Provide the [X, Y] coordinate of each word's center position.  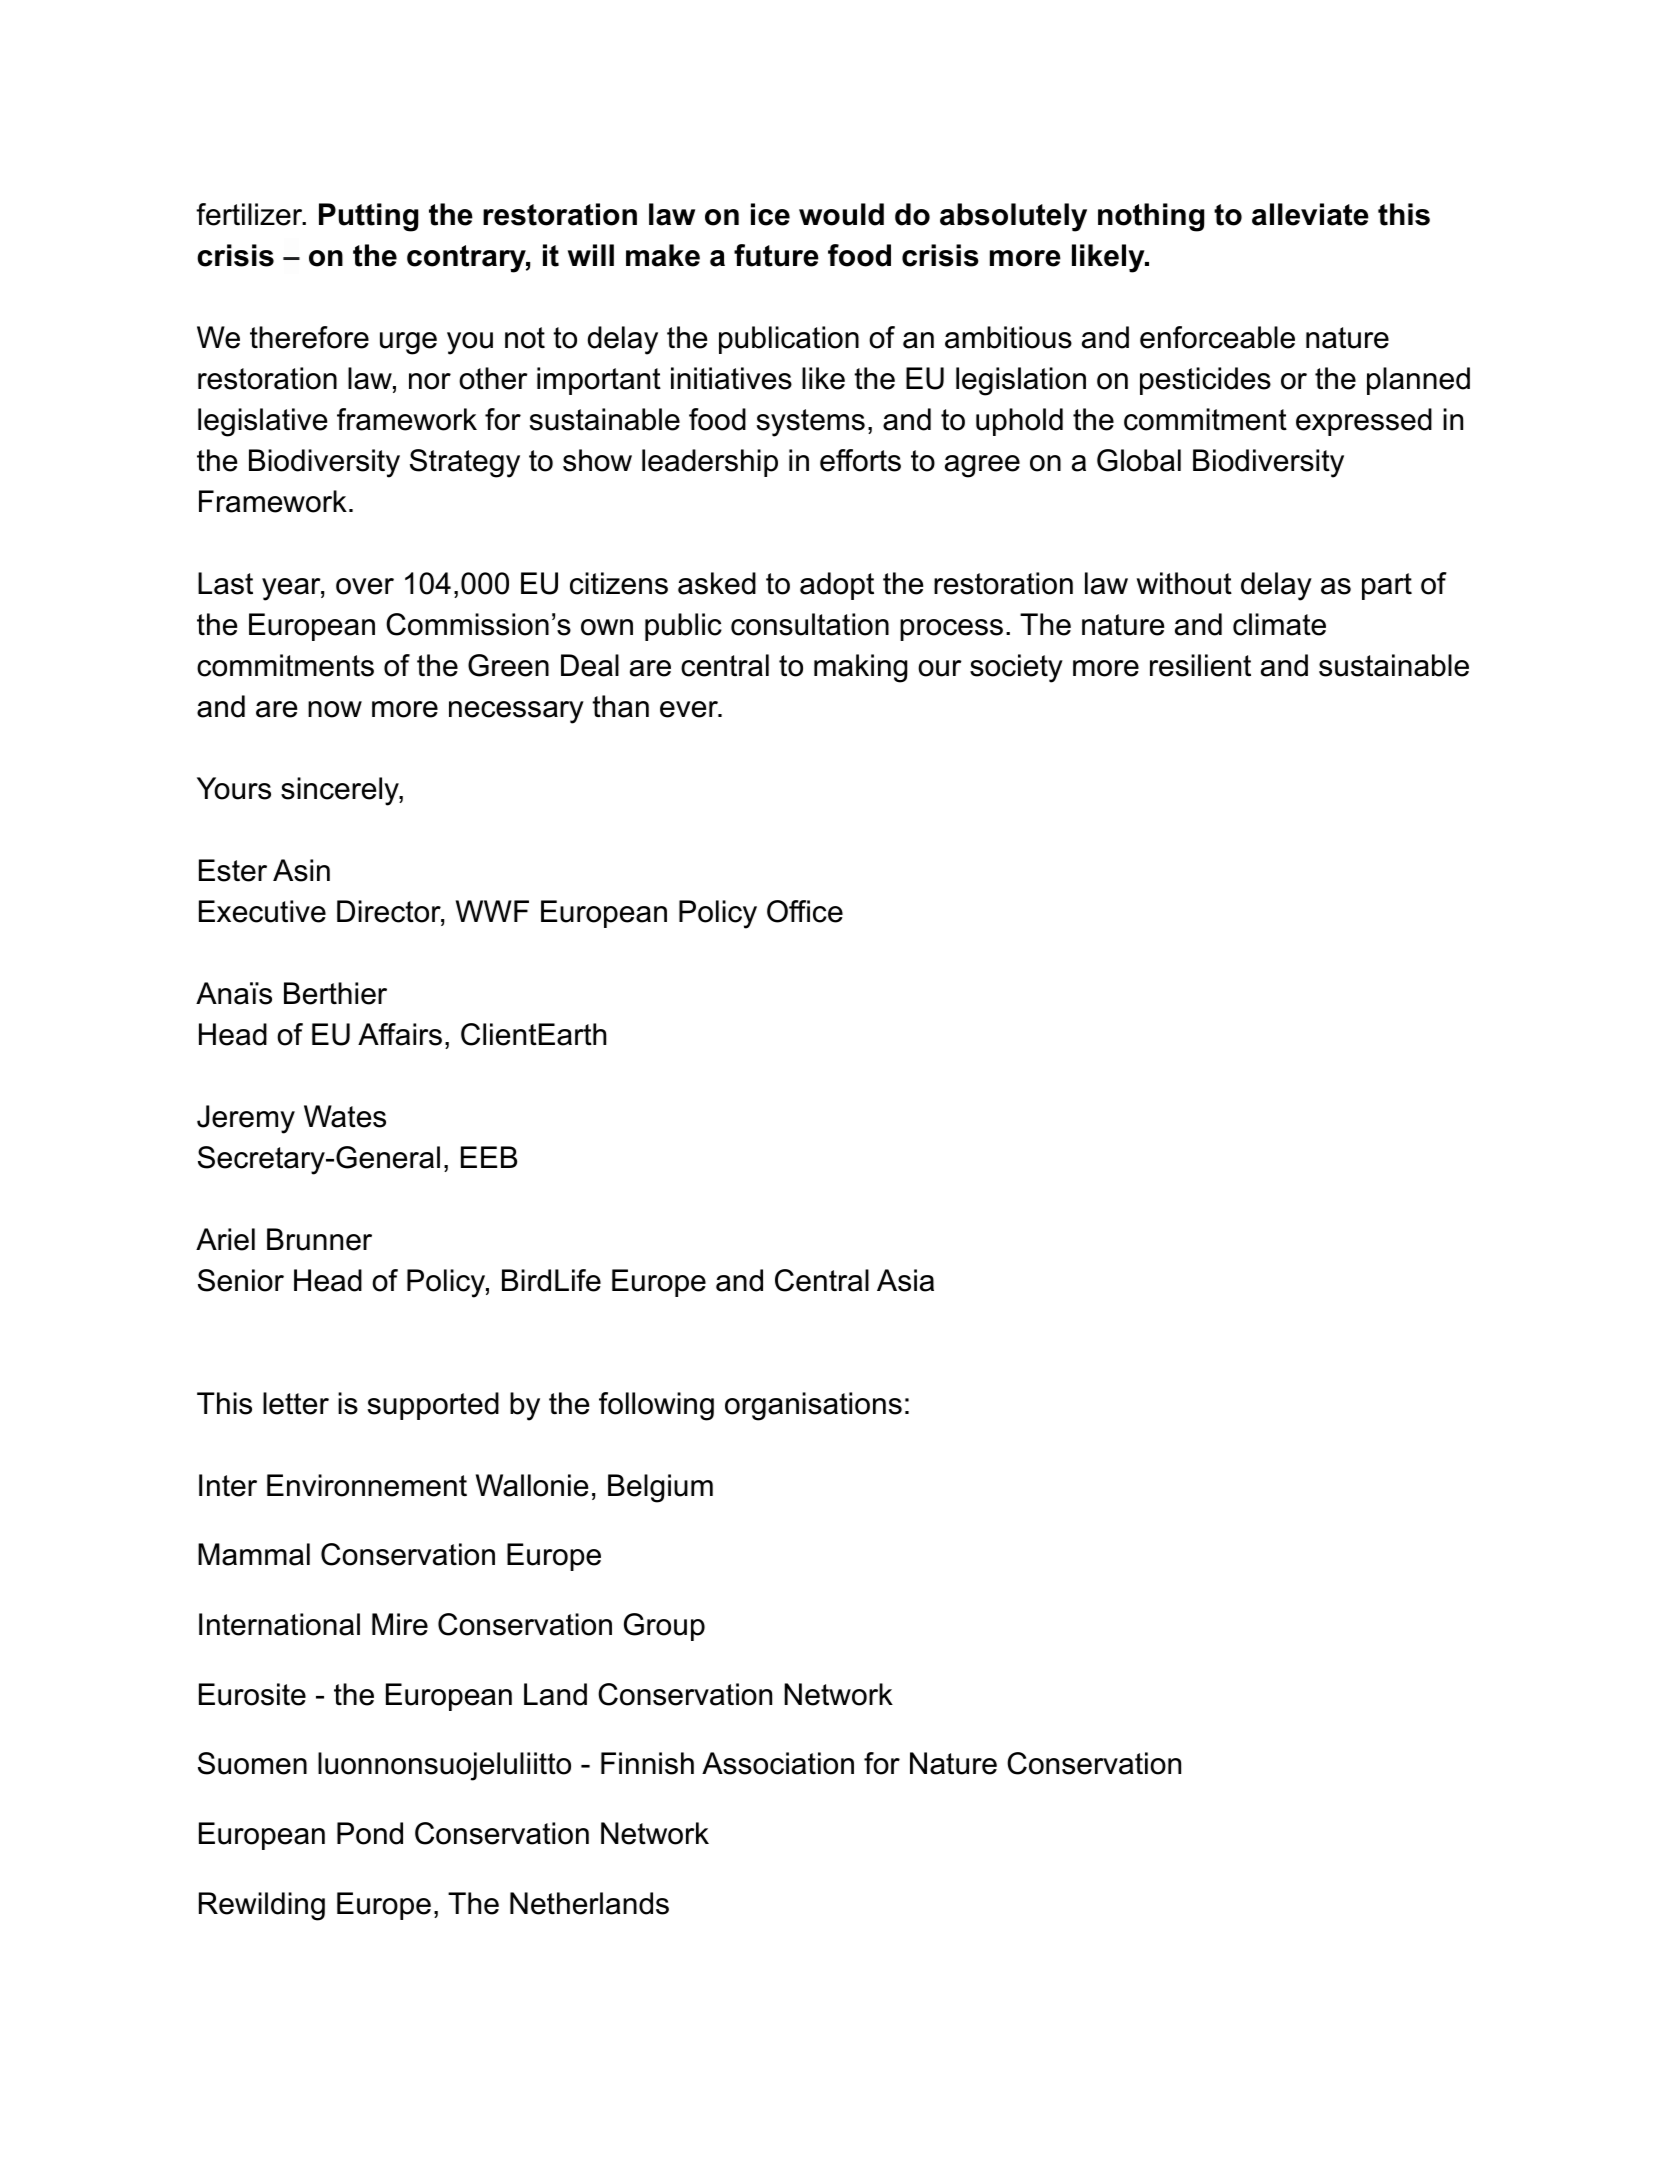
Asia [905, 1280]
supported [433, 1406]
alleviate [1310, 214]
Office [805, 911]
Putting [368, 217]
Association [778, 1763]
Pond [370, 1833]
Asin [301, 870]
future [776, 255]
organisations [813, 1406]
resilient [1200, 665]
